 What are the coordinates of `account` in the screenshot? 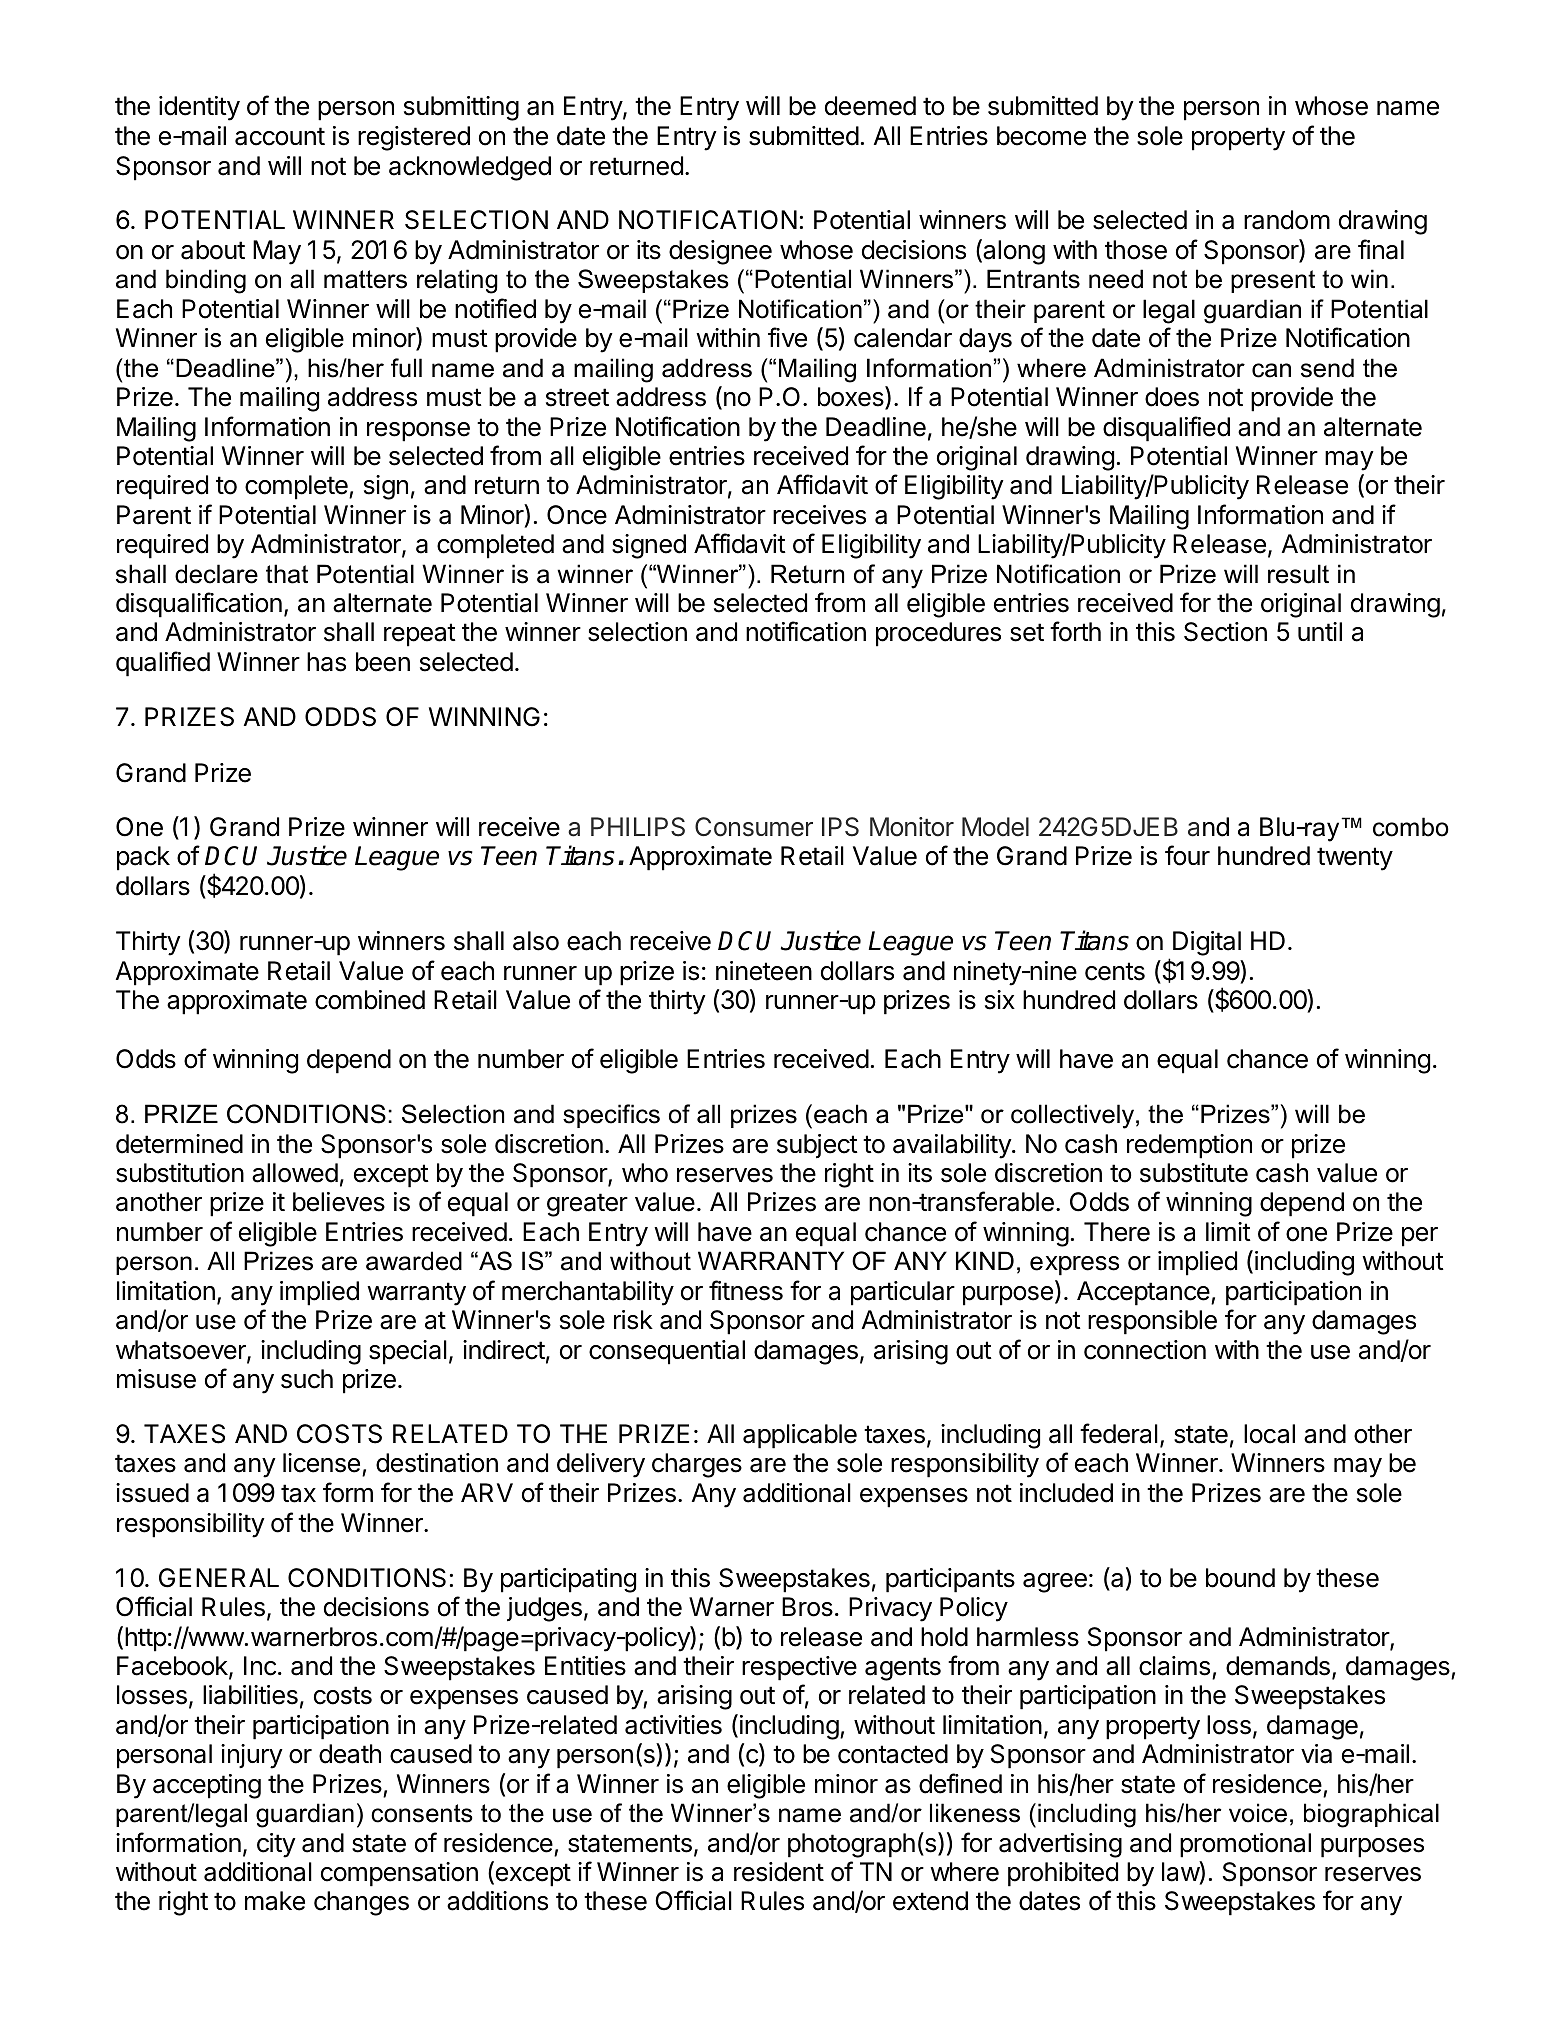 It's located at (280, 136).
